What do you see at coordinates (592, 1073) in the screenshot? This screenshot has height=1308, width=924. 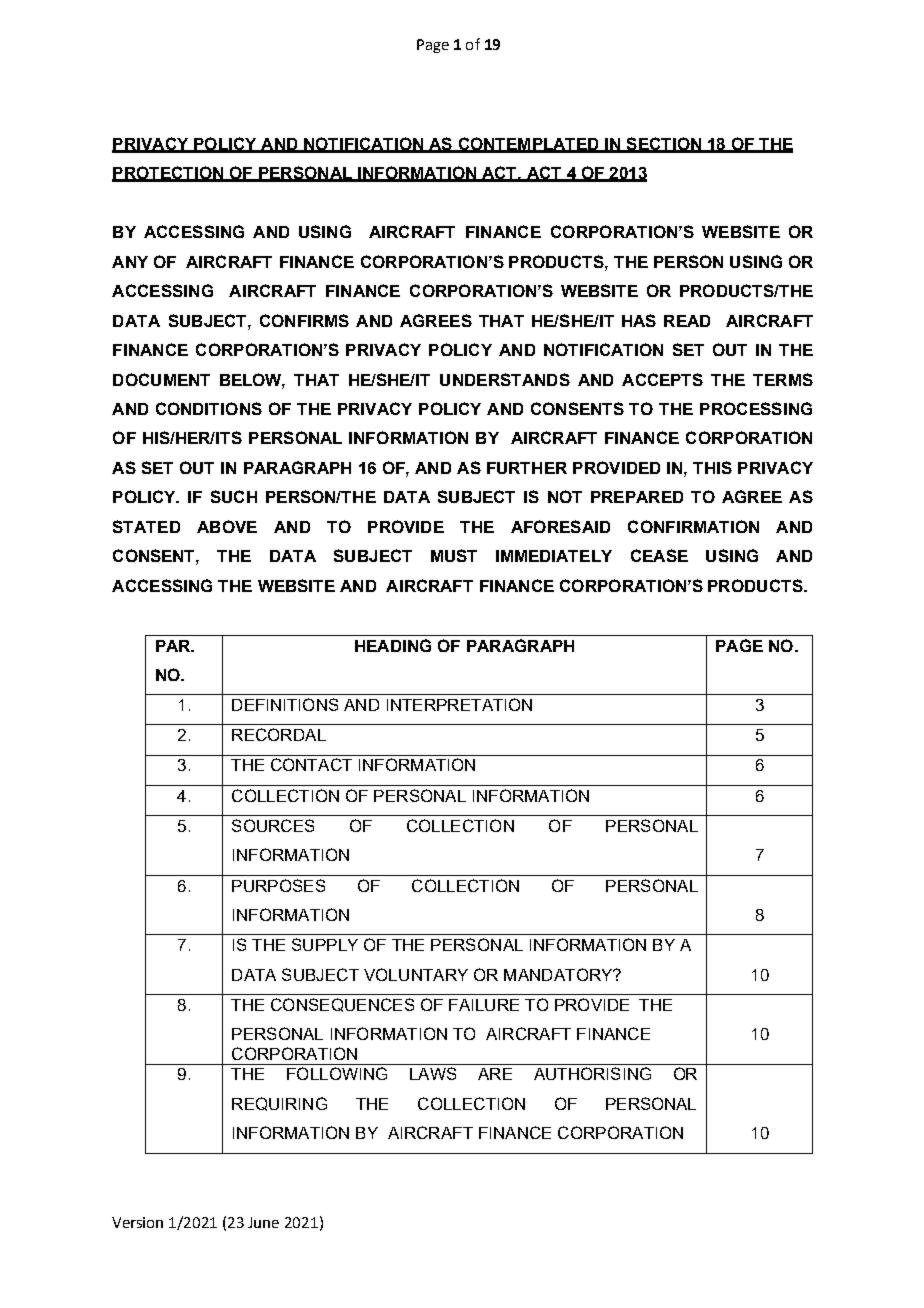 I see `AUTHORISING` at bounding box center [592, 1073].
